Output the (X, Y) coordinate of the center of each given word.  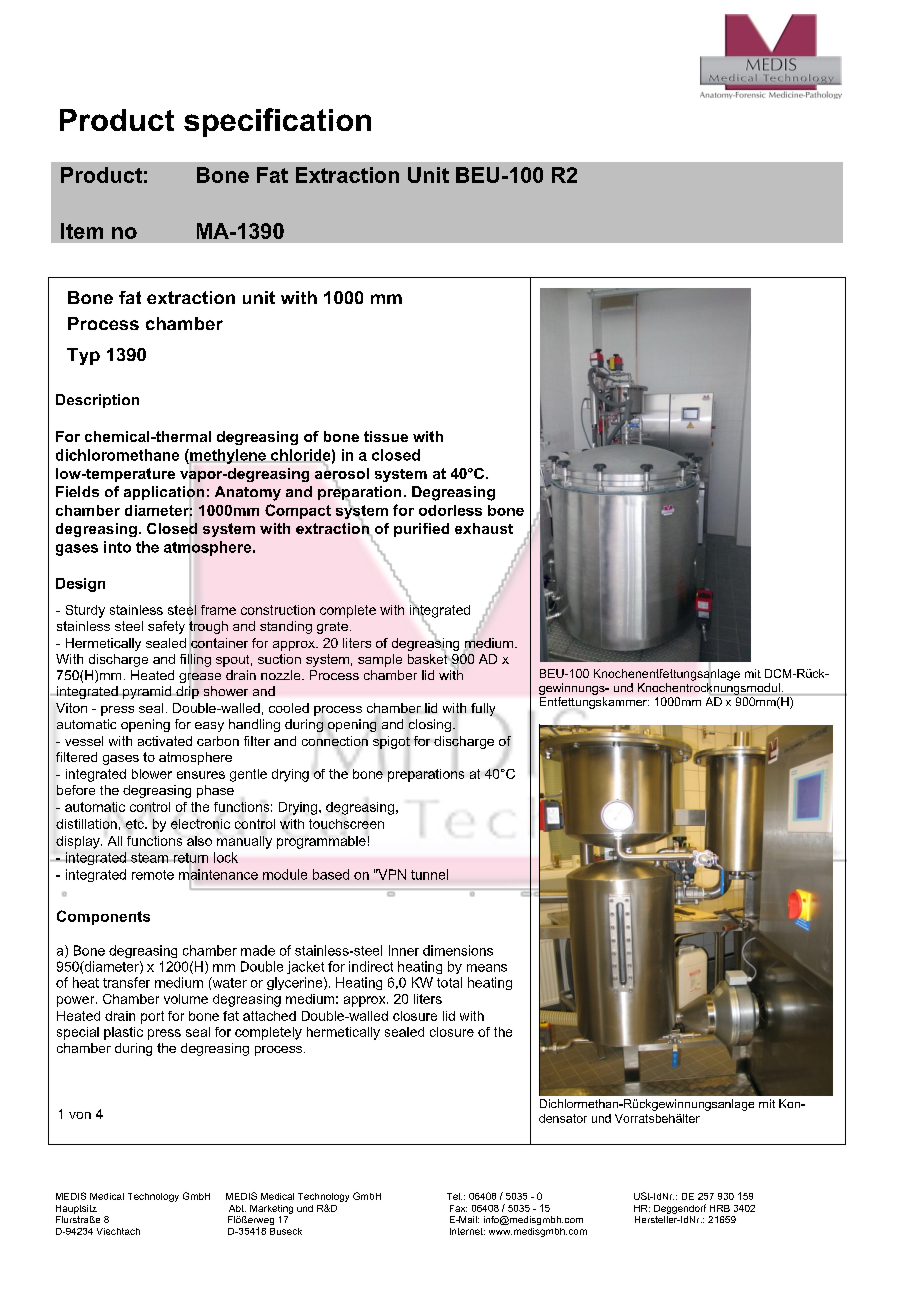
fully (483, 709)
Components (103, 917)
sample (380, 660)
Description (97, 401)
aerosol (342, 473)
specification (277, 122)
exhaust (484, 528)
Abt (237, 1208)
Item (82, 231)
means (487, 968)
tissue (386, 436)
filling (195, 660)
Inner (404, 950)
